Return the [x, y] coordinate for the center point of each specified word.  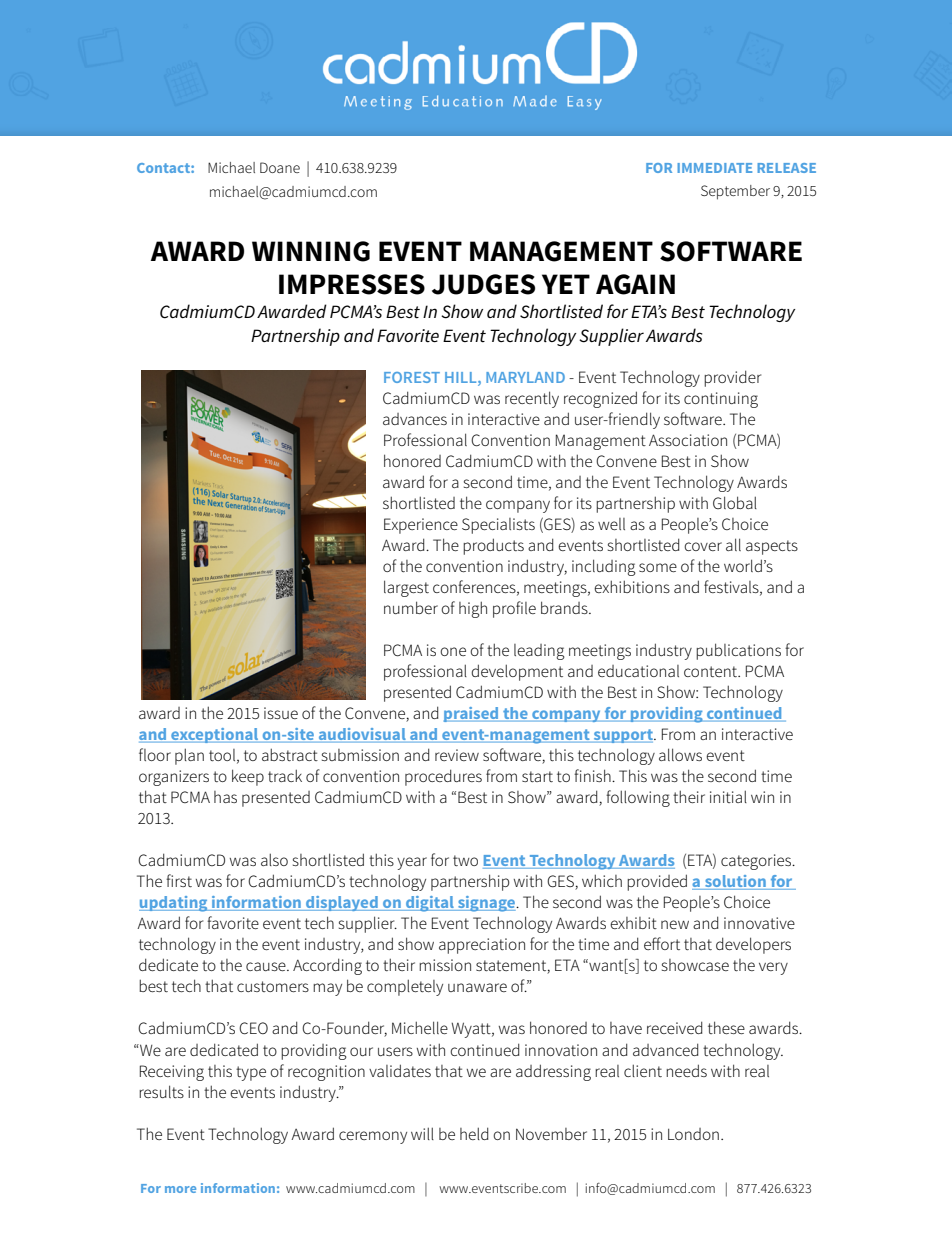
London [693, 1134]
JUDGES [483, 284]
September [735, 192]
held [474, 1133]
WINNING [311, 251]
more [180, 1189]
